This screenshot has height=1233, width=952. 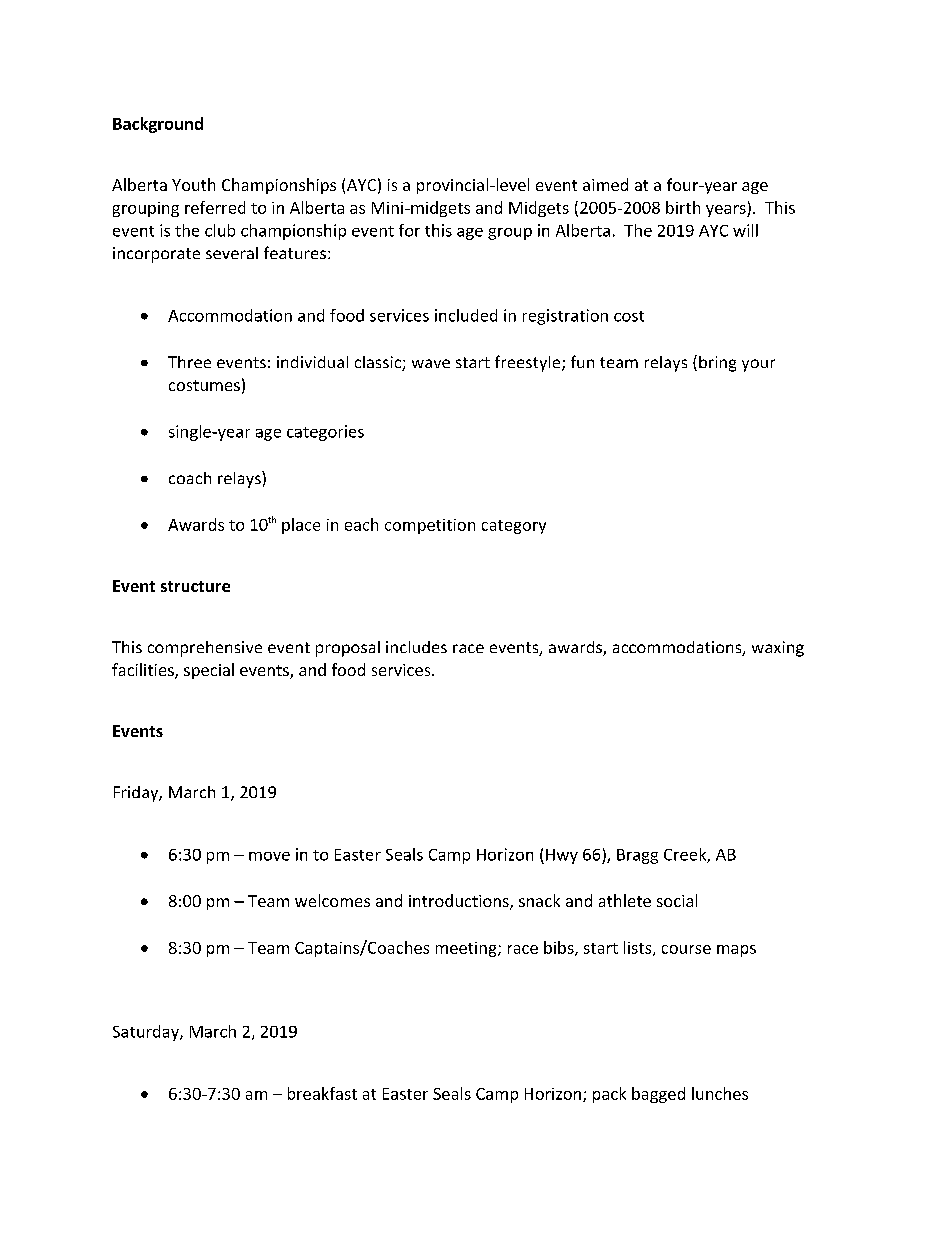 What do you see at coordinates (637, 856) in the screenshot?
I see `Bragg` at bounding box center [637, 856].
